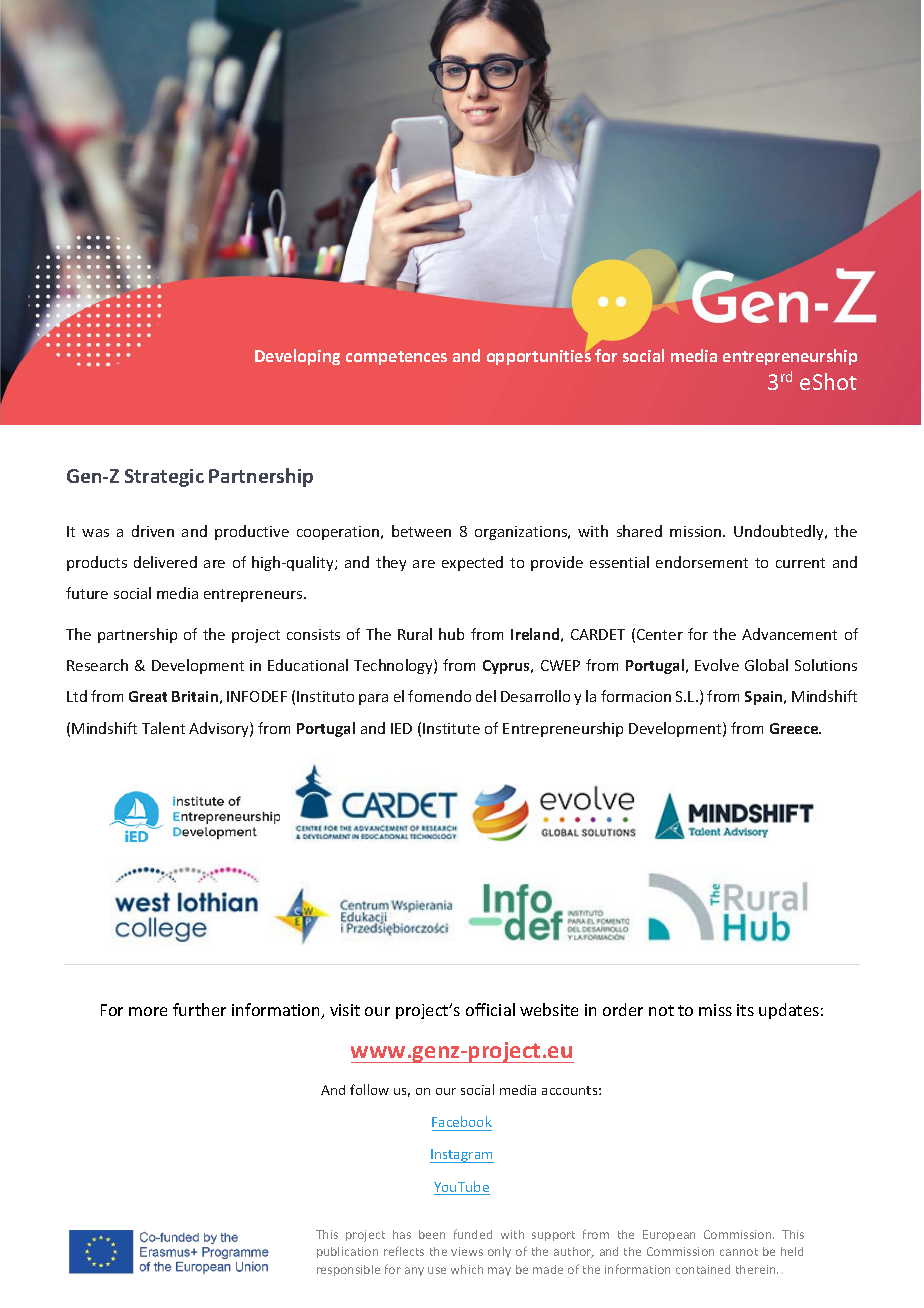  What do you see at coordinates (490, 1009) in the page?
I see `official` at bounding box center [490, 1009].
